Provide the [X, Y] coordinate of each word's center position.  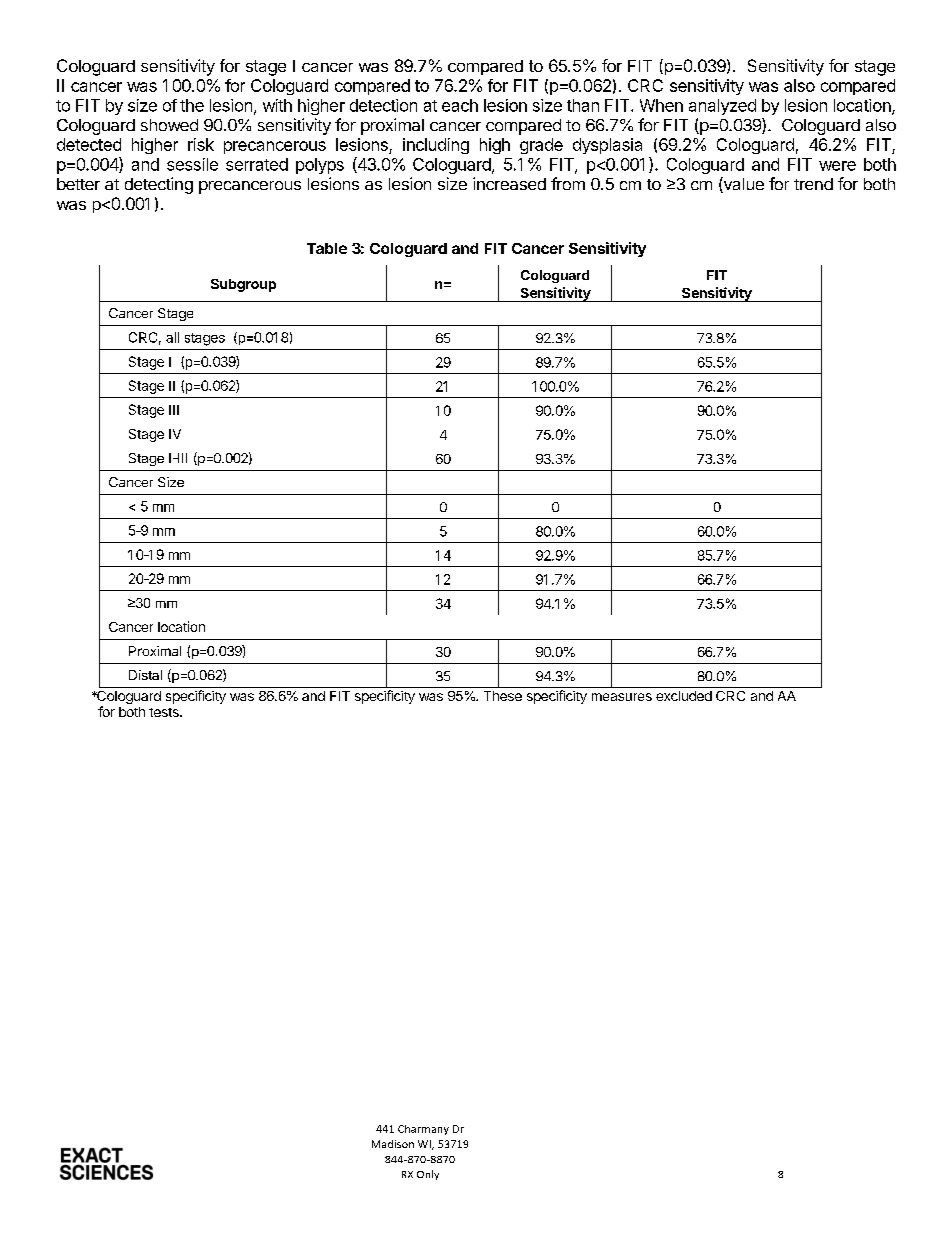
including [436, 146]
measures [622, 697]
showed [169, 125]
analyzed [722, 107]
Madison [393, 1144]
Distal [145, 675]
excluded [684, 696]
